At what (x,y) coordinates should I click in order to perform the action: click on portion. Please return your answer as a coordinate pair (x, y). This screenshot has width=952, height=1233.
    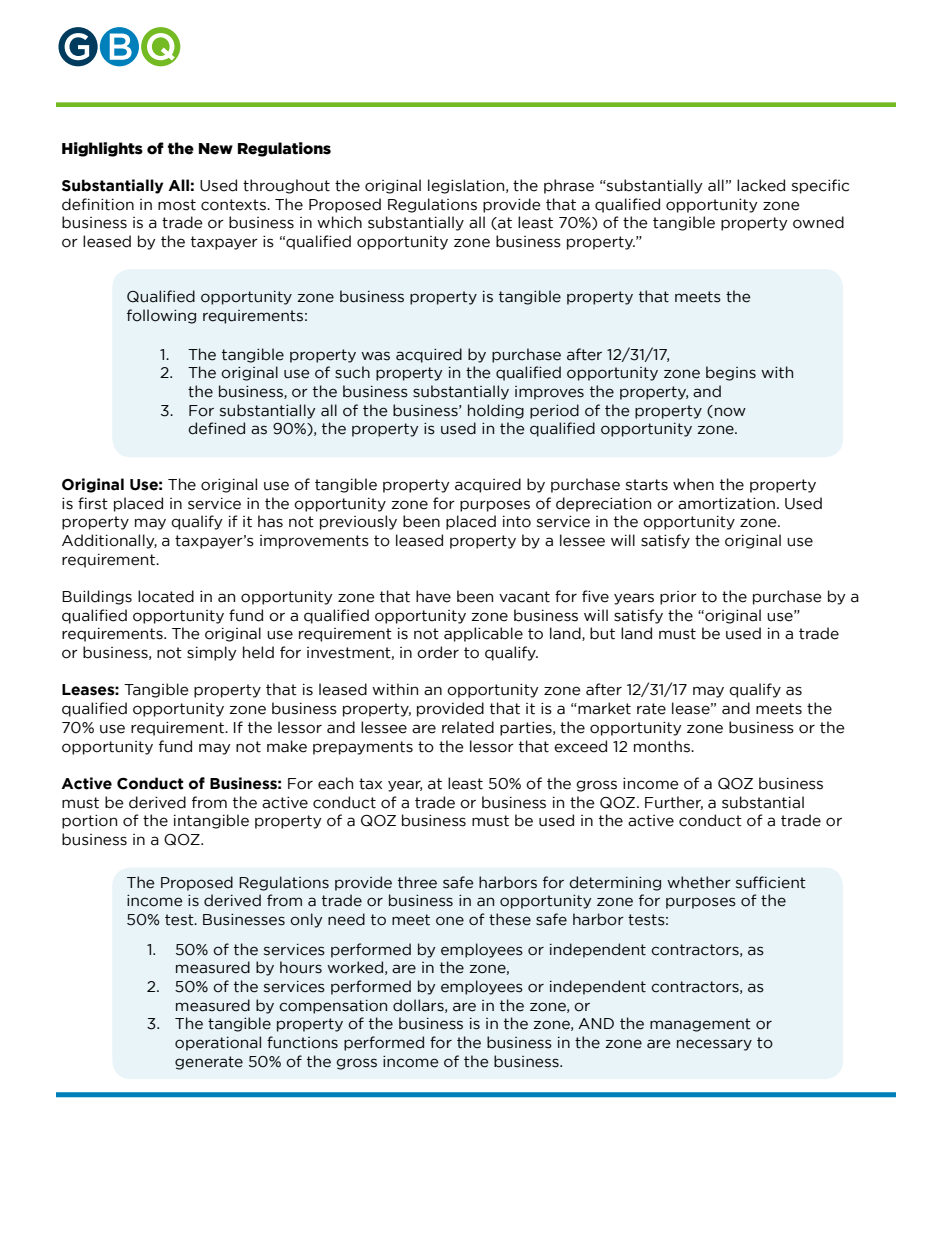
    Looking at the image, I should click on (89, 822).
